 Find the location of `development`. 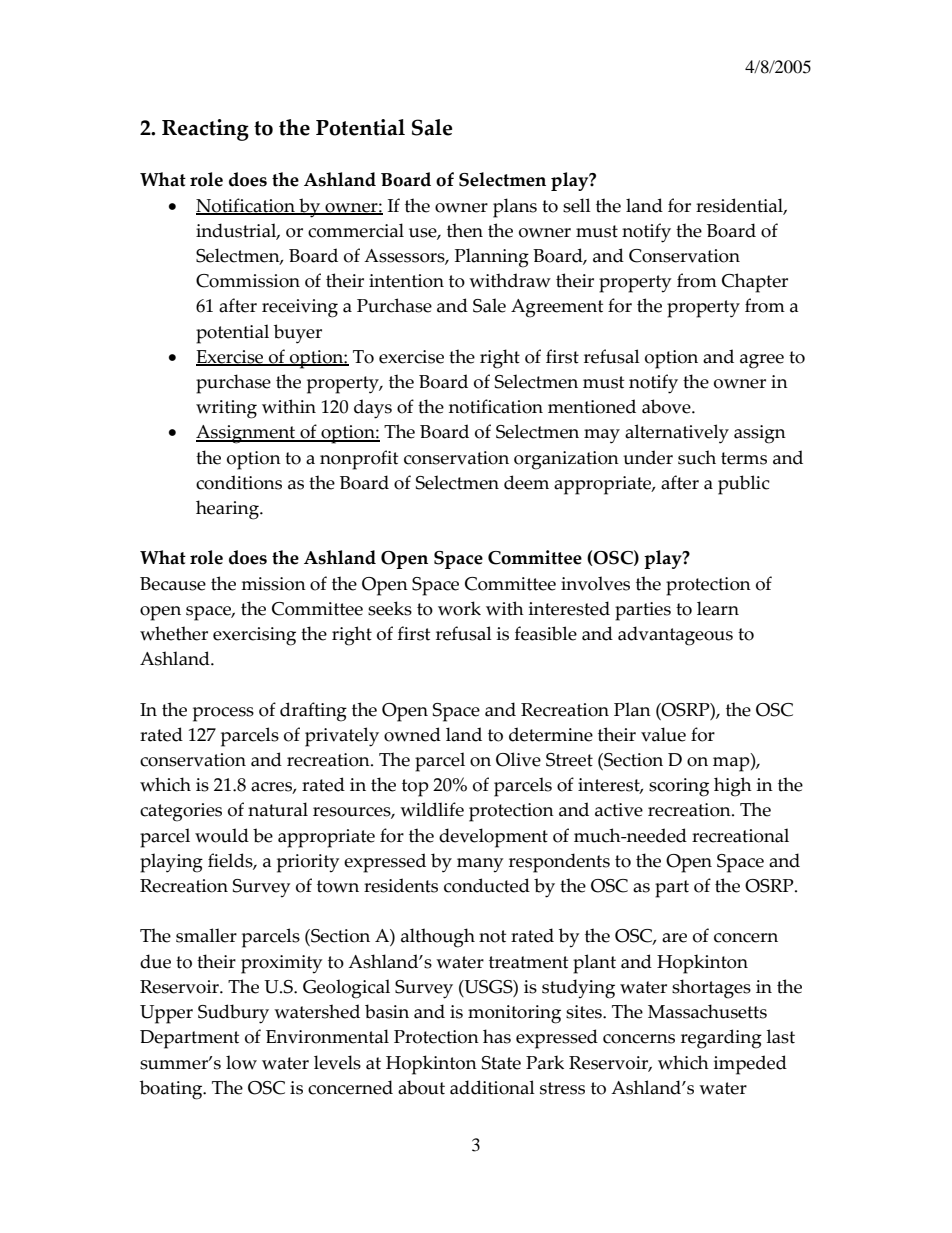

development is located at coordinates (493, 838).
